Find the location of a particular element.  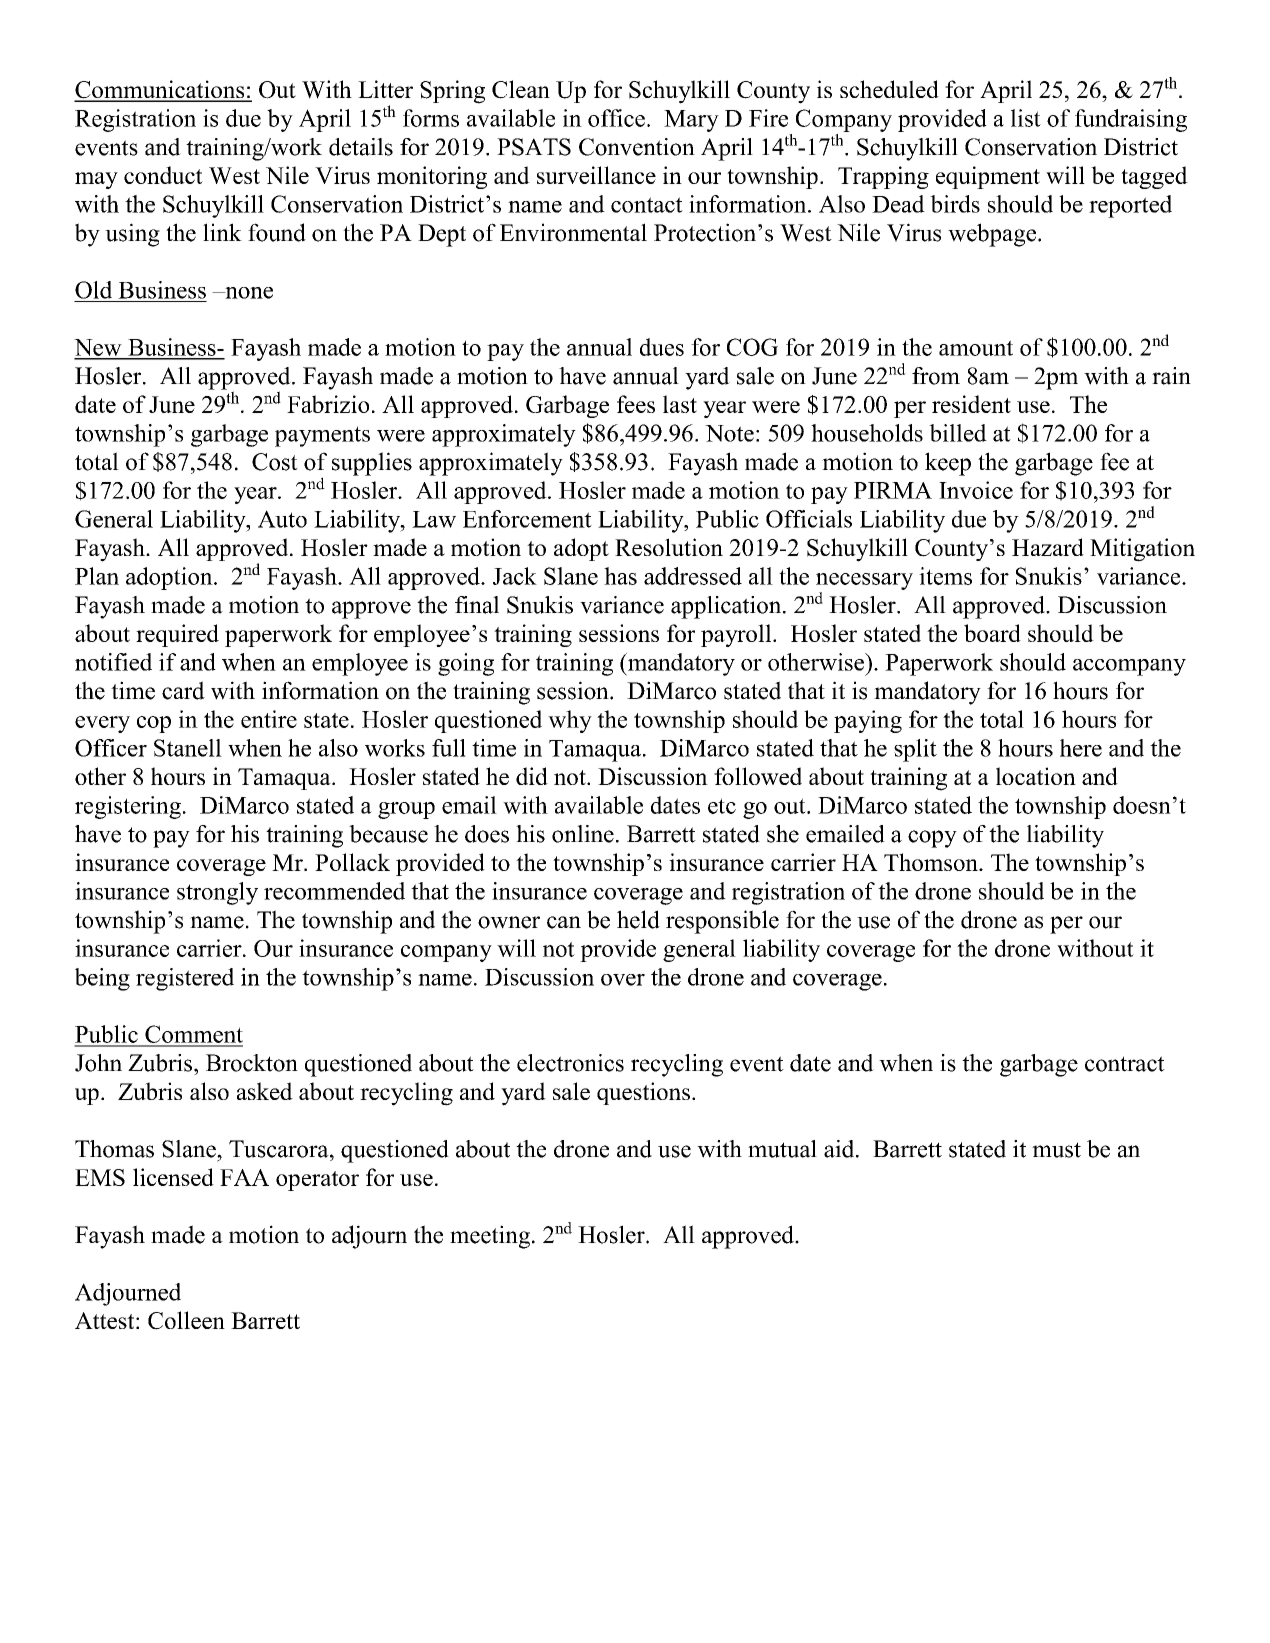

strongly is located at coordinates (217, 893).
